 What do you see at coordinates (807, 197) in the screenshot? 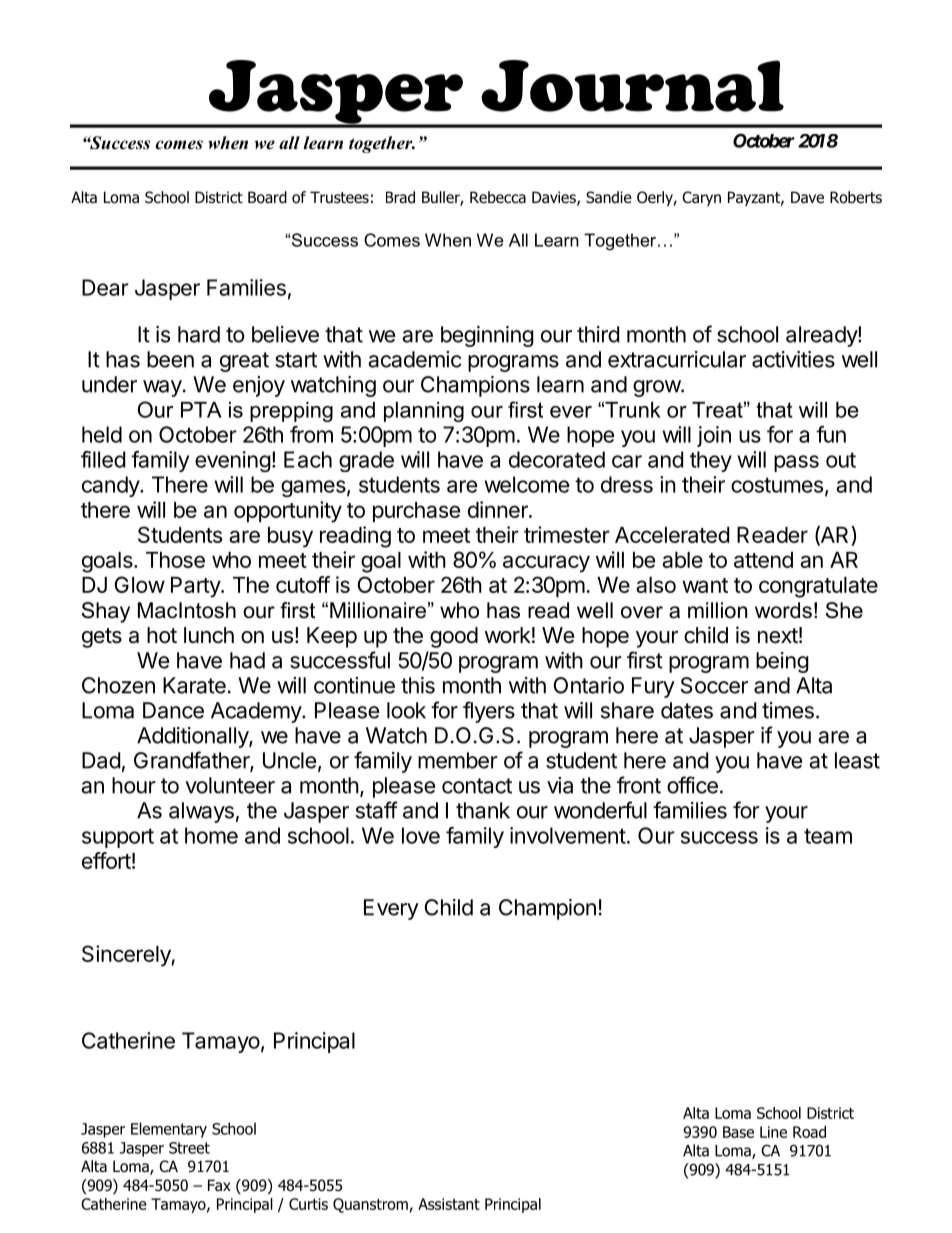
I see `Dave` at bounding box center [807, 197].
